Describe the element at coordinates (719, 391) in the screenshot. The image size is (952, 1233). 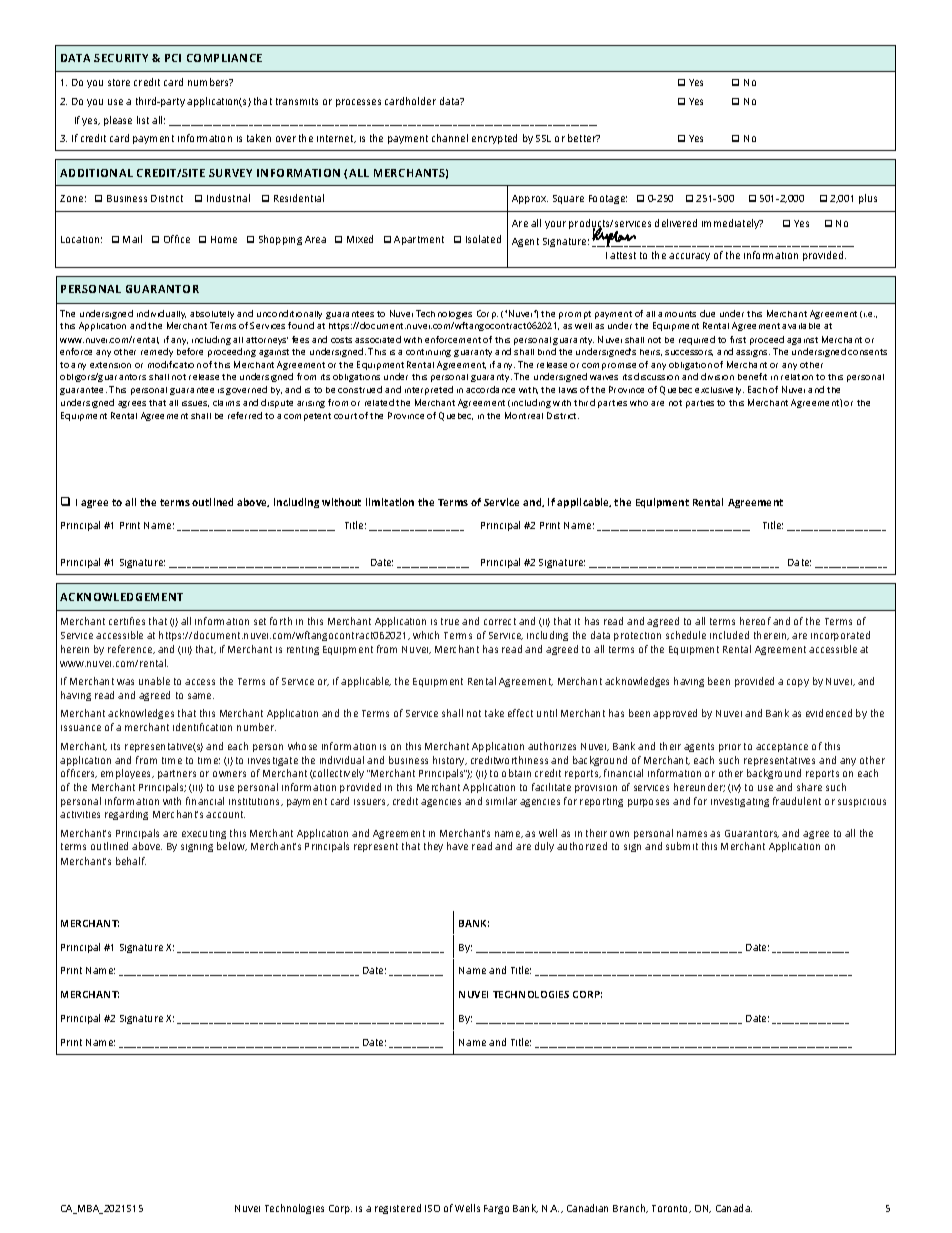
I see `exclusively` at that location.
